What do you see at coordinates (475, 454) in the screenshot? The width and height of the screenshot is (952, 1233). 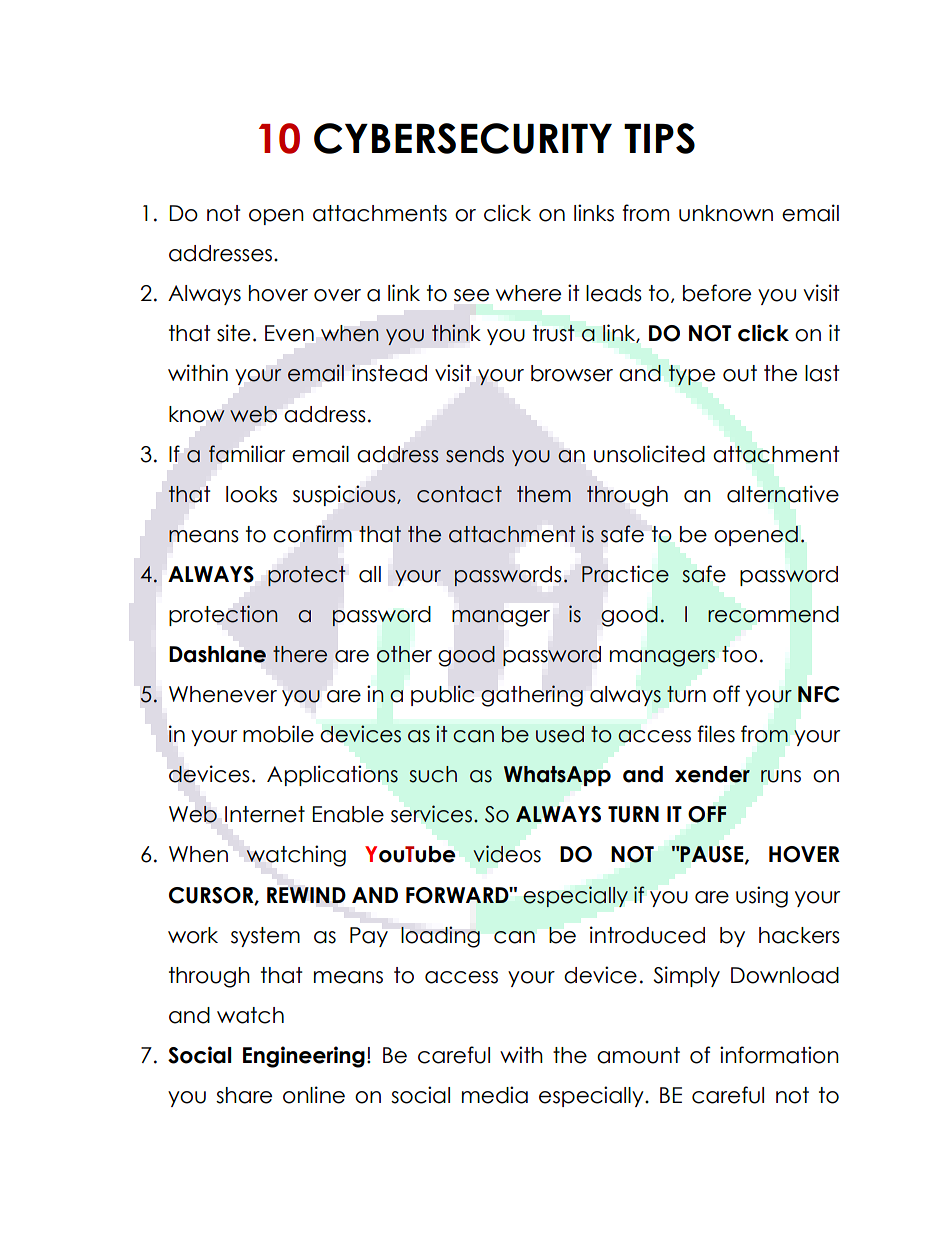 I see `sends` at bounding box center [475, 454].
